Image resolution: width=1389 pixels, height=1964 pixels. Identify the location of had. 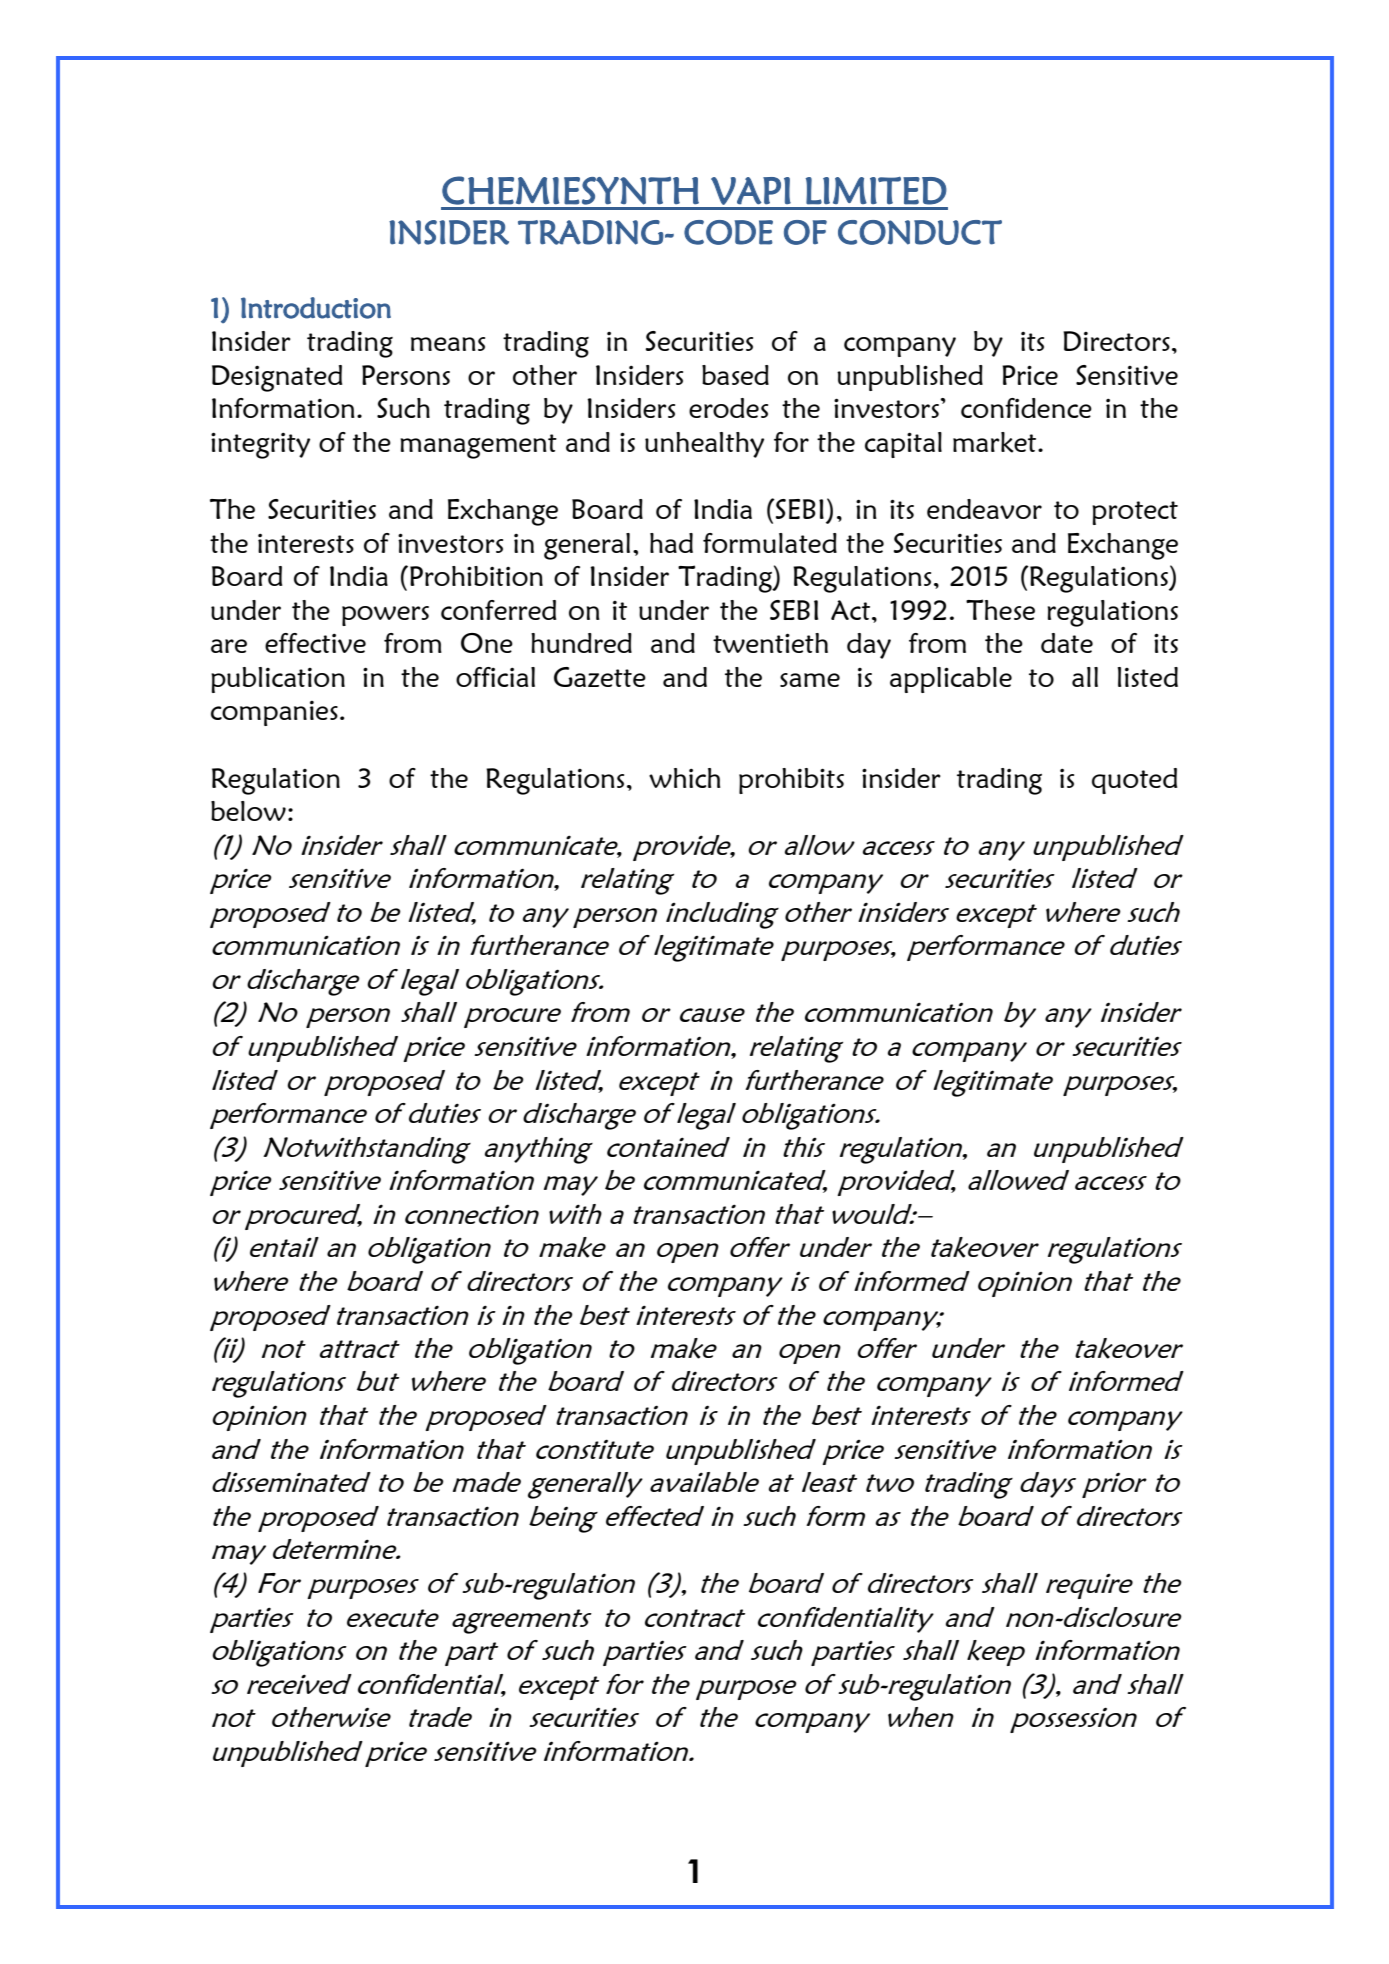
(671, 543).
